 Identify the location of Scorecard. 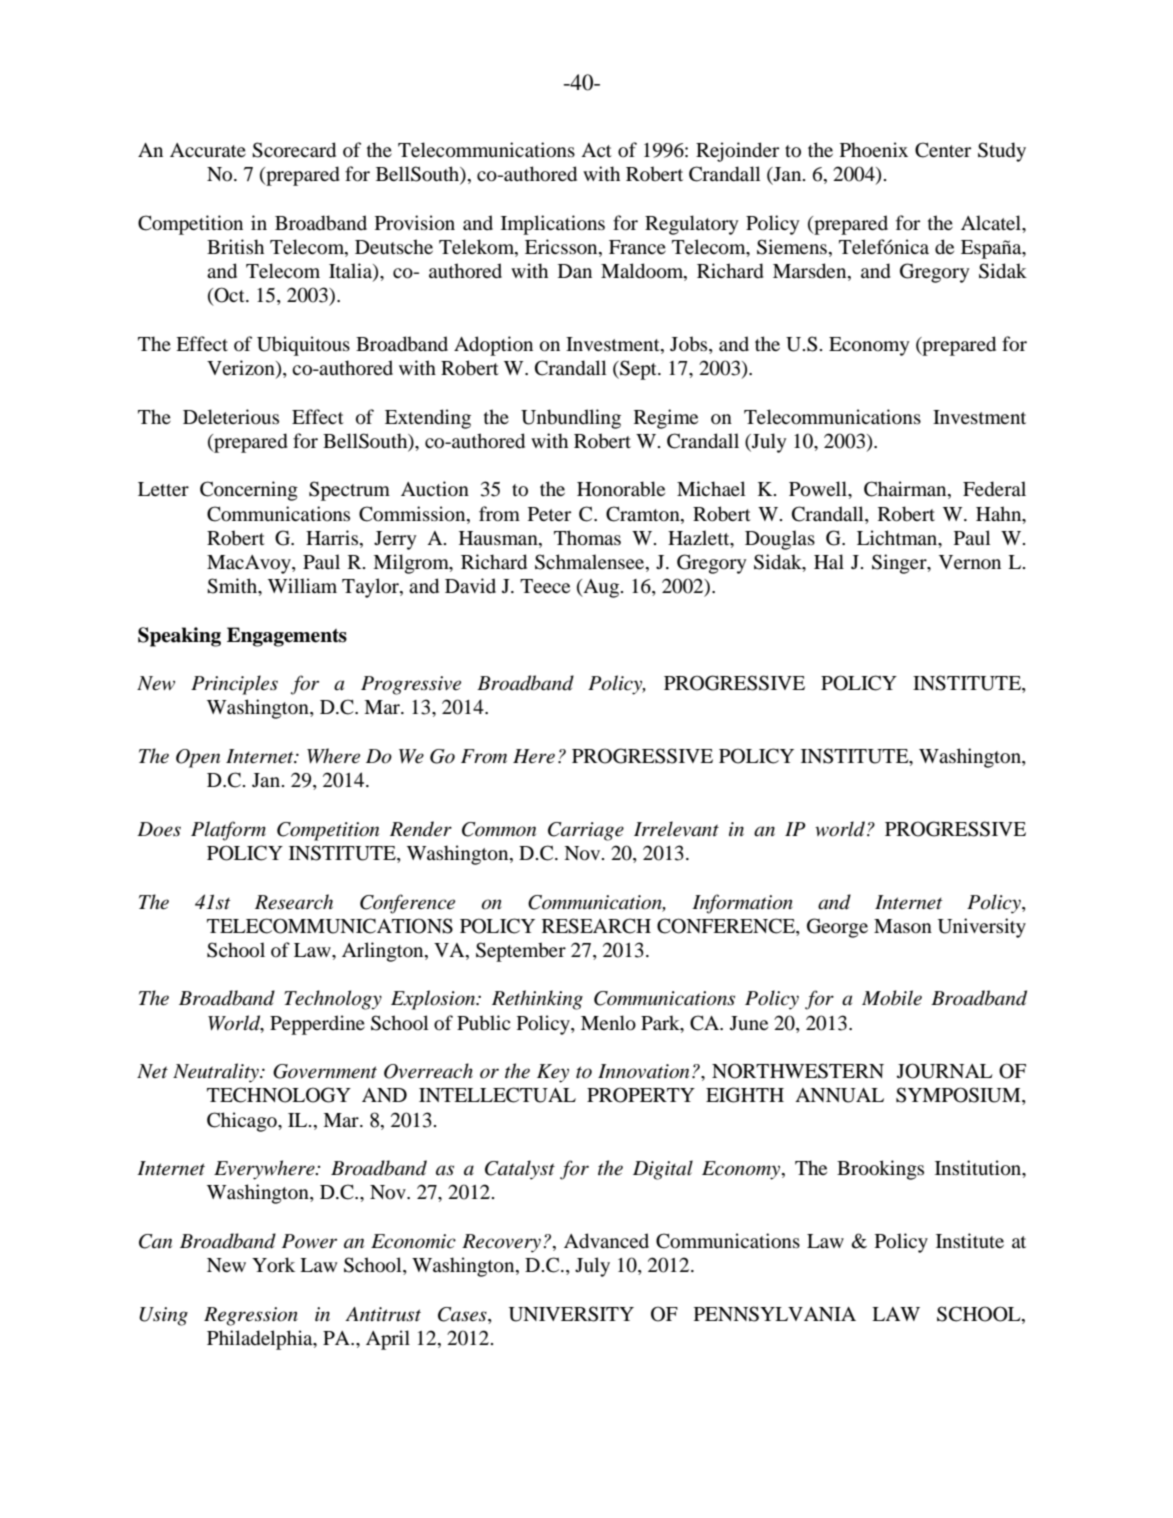
(294, 150).
